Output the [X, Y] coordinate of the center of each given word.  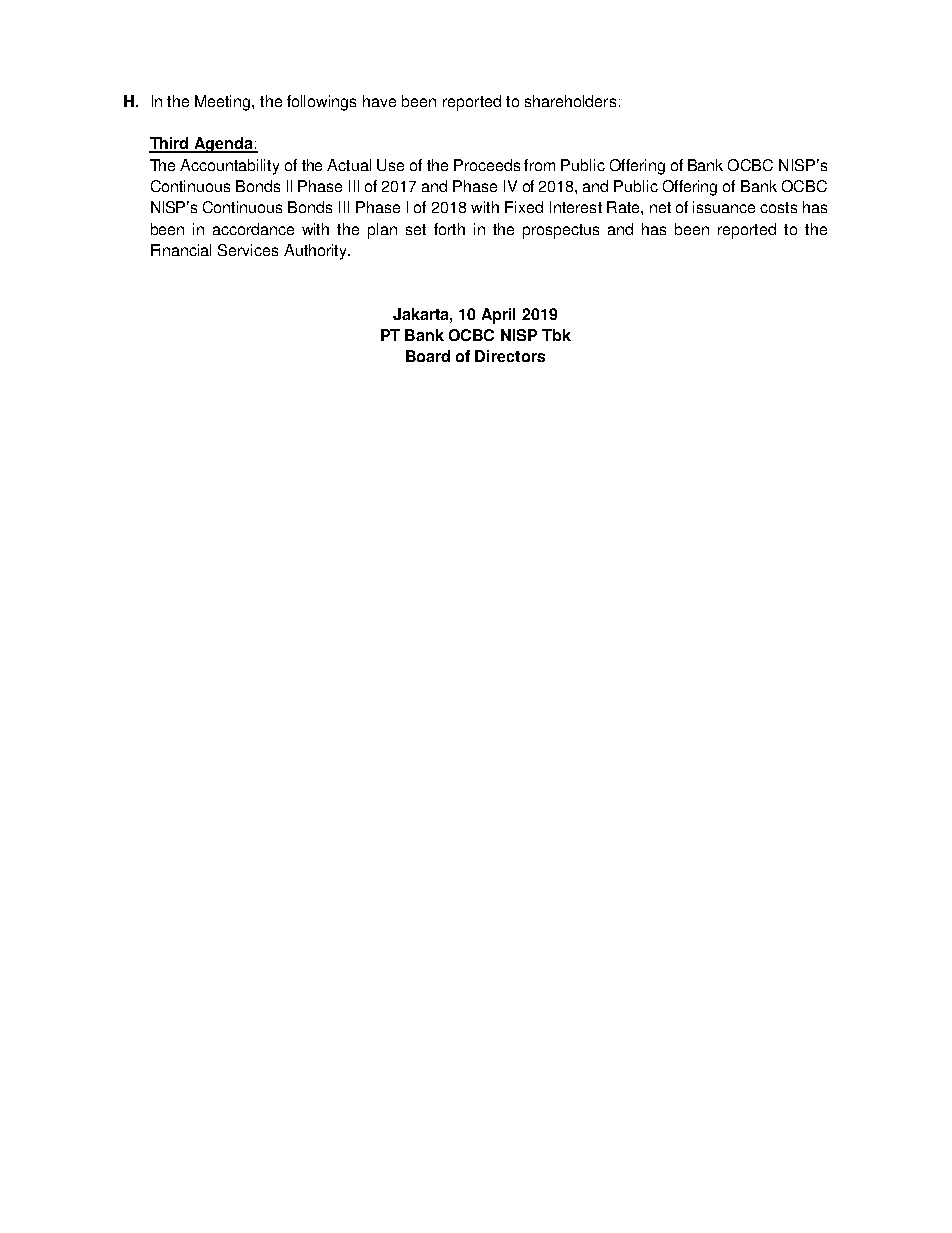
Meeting [224, 103]
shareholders [570, 101]
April [498, 316]
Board [428, 356]
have [379, 101]
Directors [510, 356]
